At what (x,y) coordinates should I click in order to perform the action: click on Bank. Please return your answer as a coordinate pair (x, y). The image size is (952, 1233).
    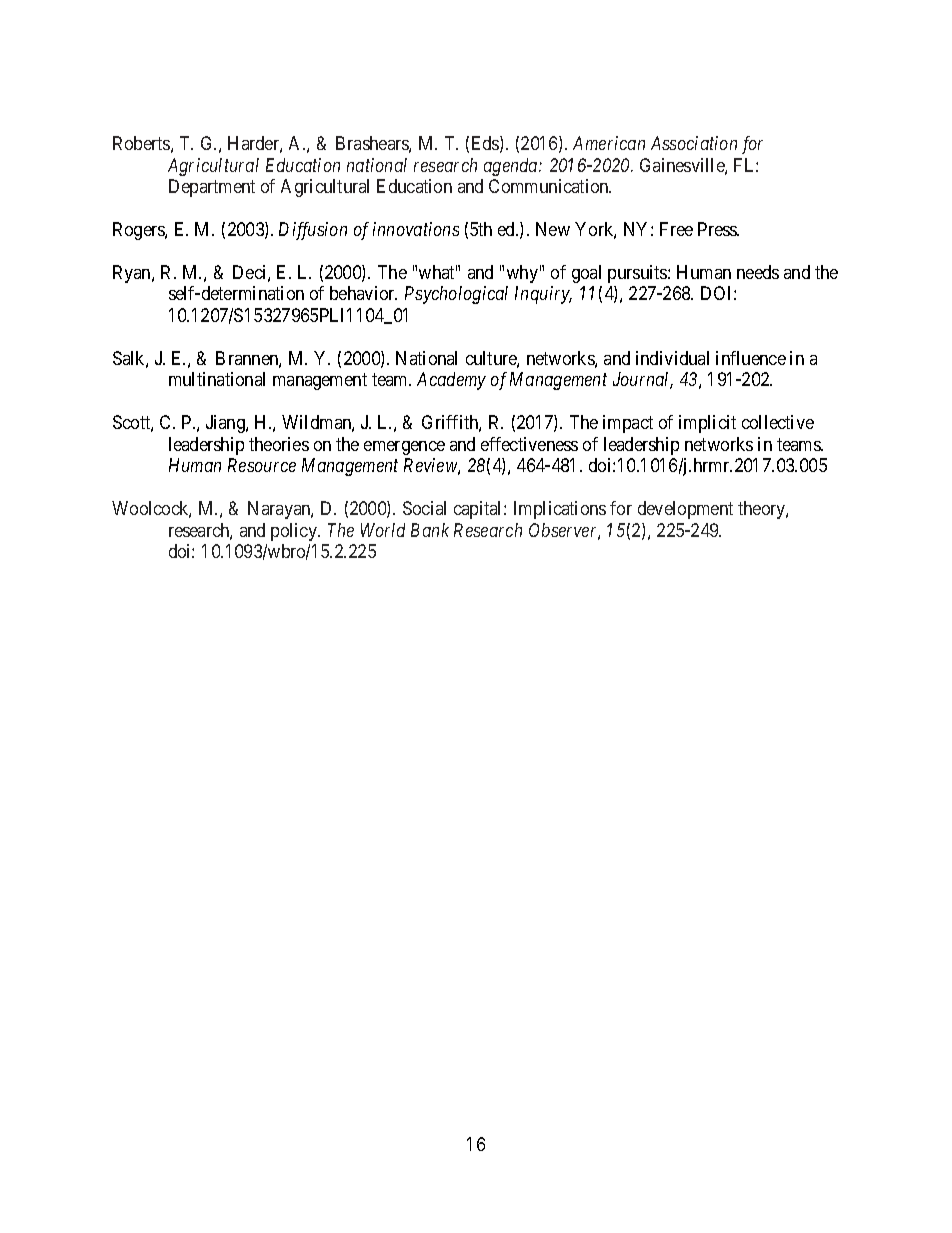
    Looking at the image, I should click on (430, 530).
